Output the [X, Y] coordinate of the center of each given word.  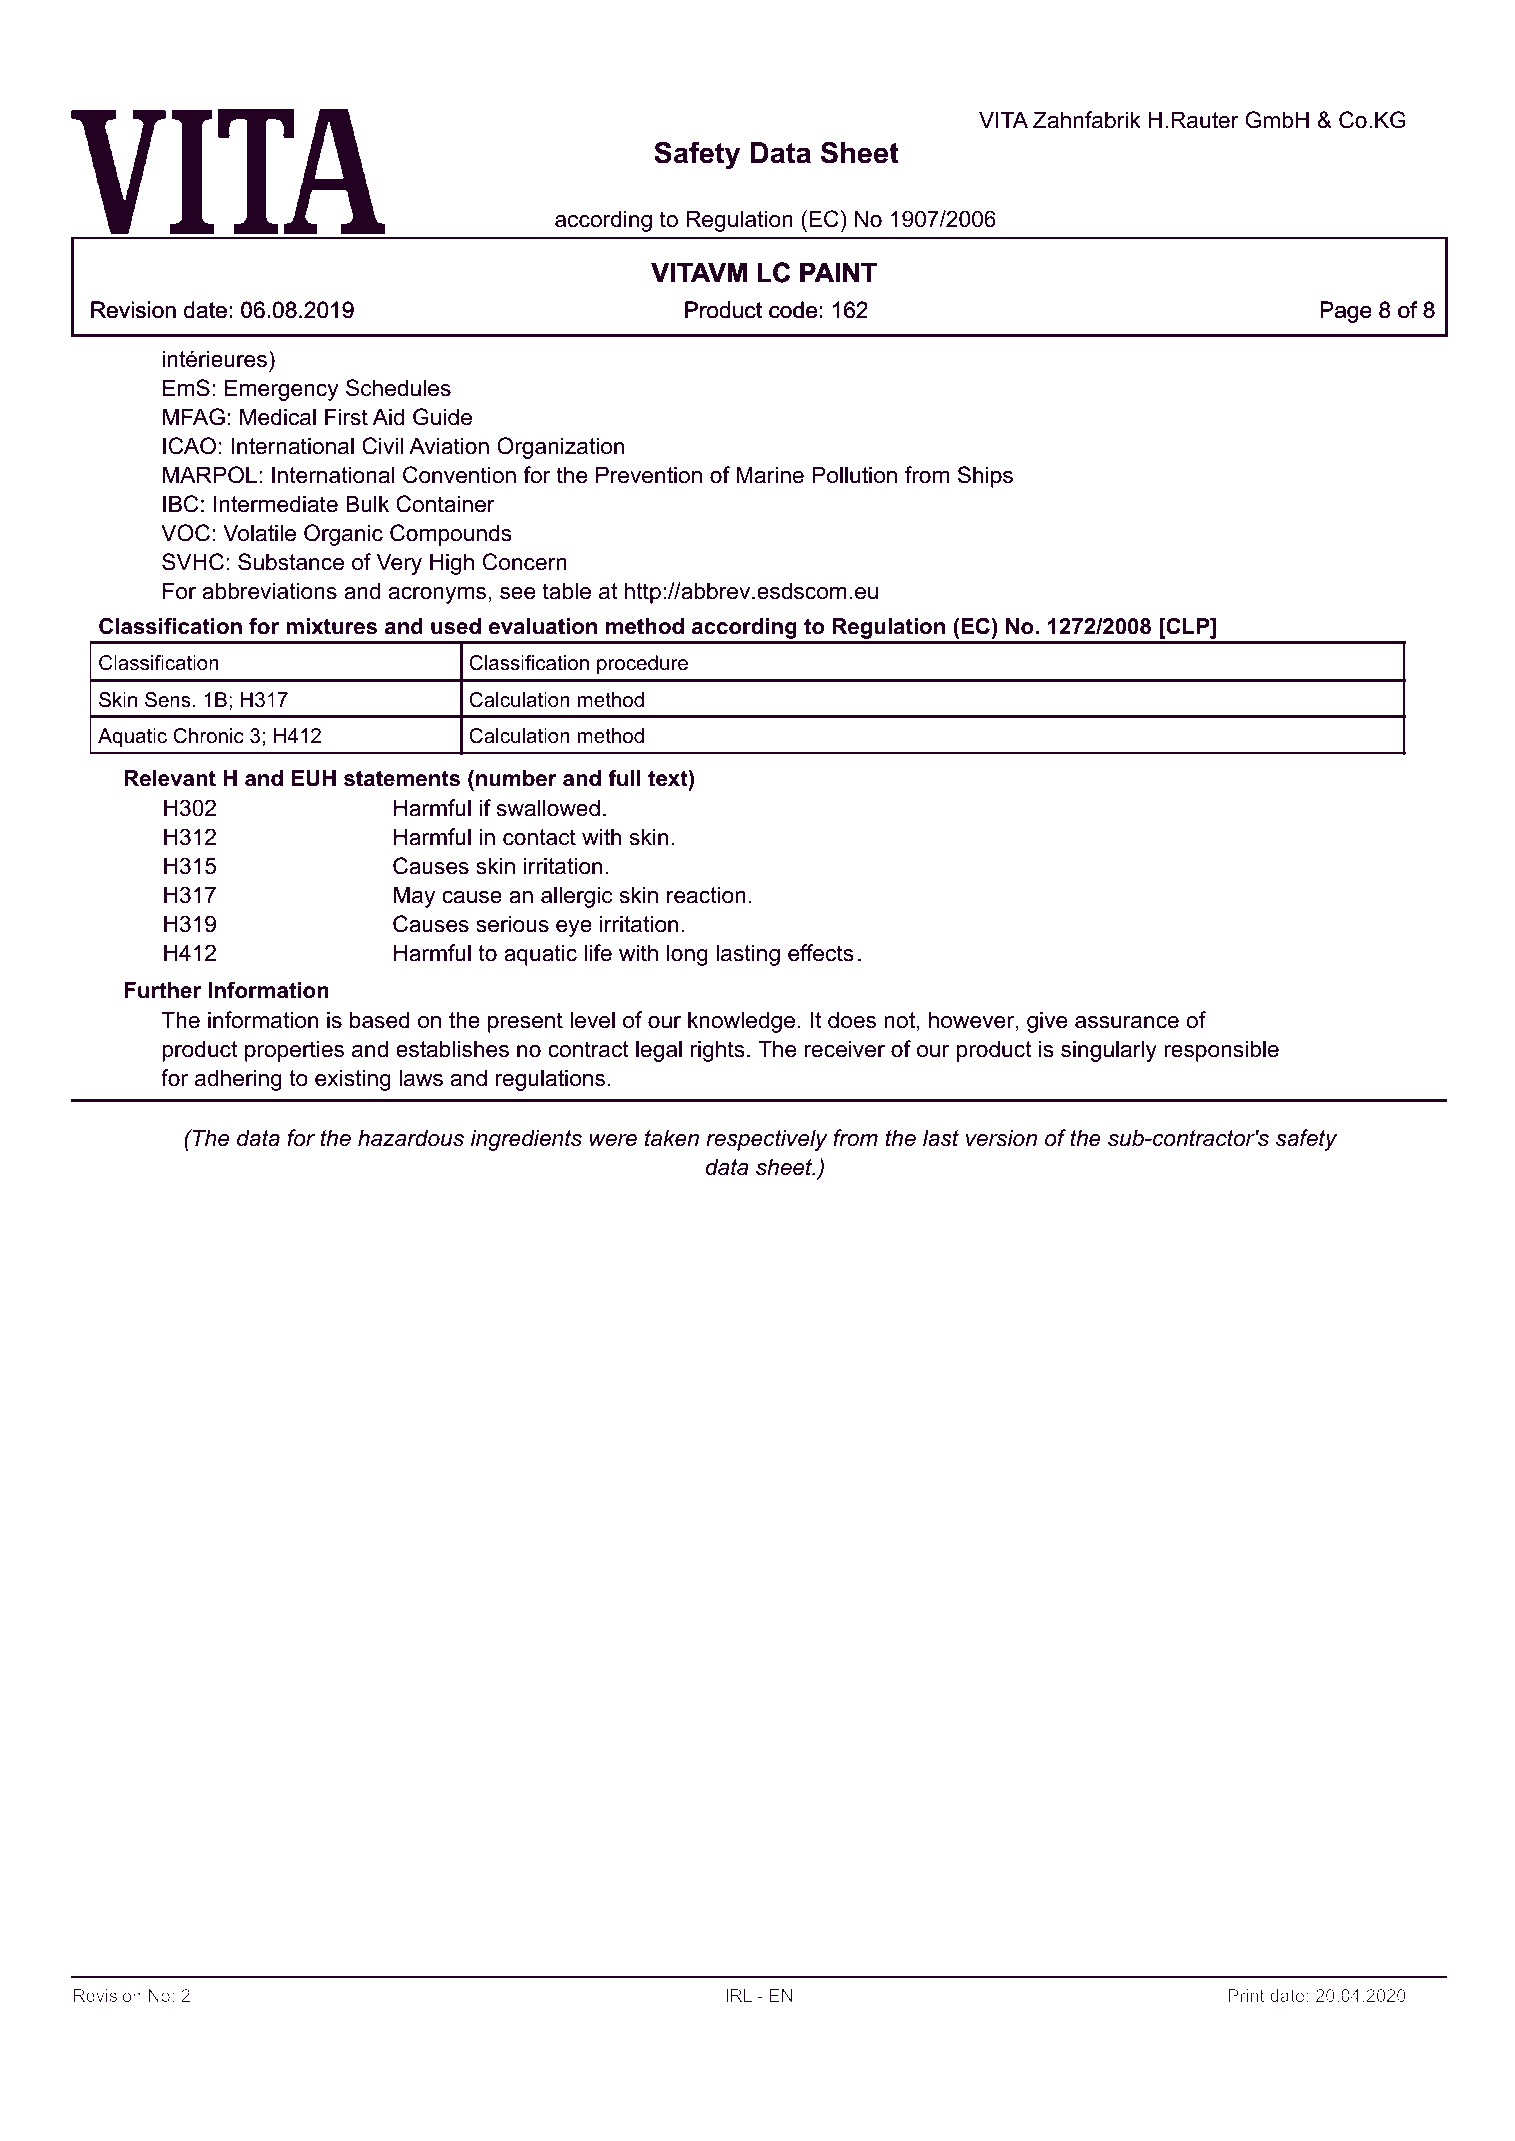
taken [672, 1138]
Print [1246, 1995]
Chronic [208, 736]
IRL [739, 1995]
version [1001, 1138]
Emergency [282, 390]
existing [353, 1080]
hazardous [411, 1138]
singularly [1109, 1051]
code [793, 309]
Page [1346, 312]
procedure [642, 664]
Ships [985, 477]
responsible [1221, 1051]
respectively [767, 1140]
